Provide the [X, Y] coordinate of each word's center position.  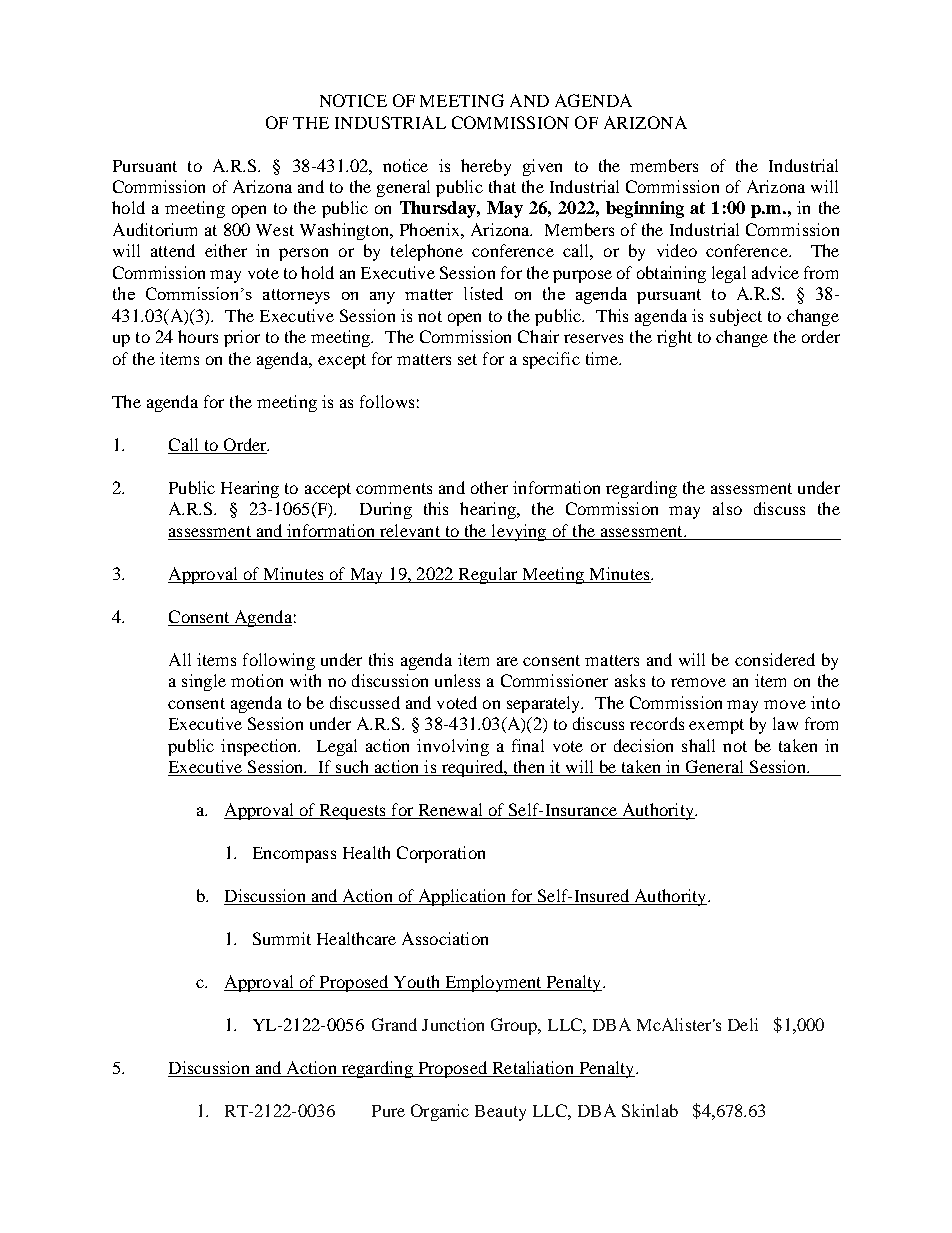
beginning [645, 209]
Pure [388, 1111]
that [502, 186]
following [279, 661]
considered [775, 659]
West [275, 230]
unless [457, 680]
